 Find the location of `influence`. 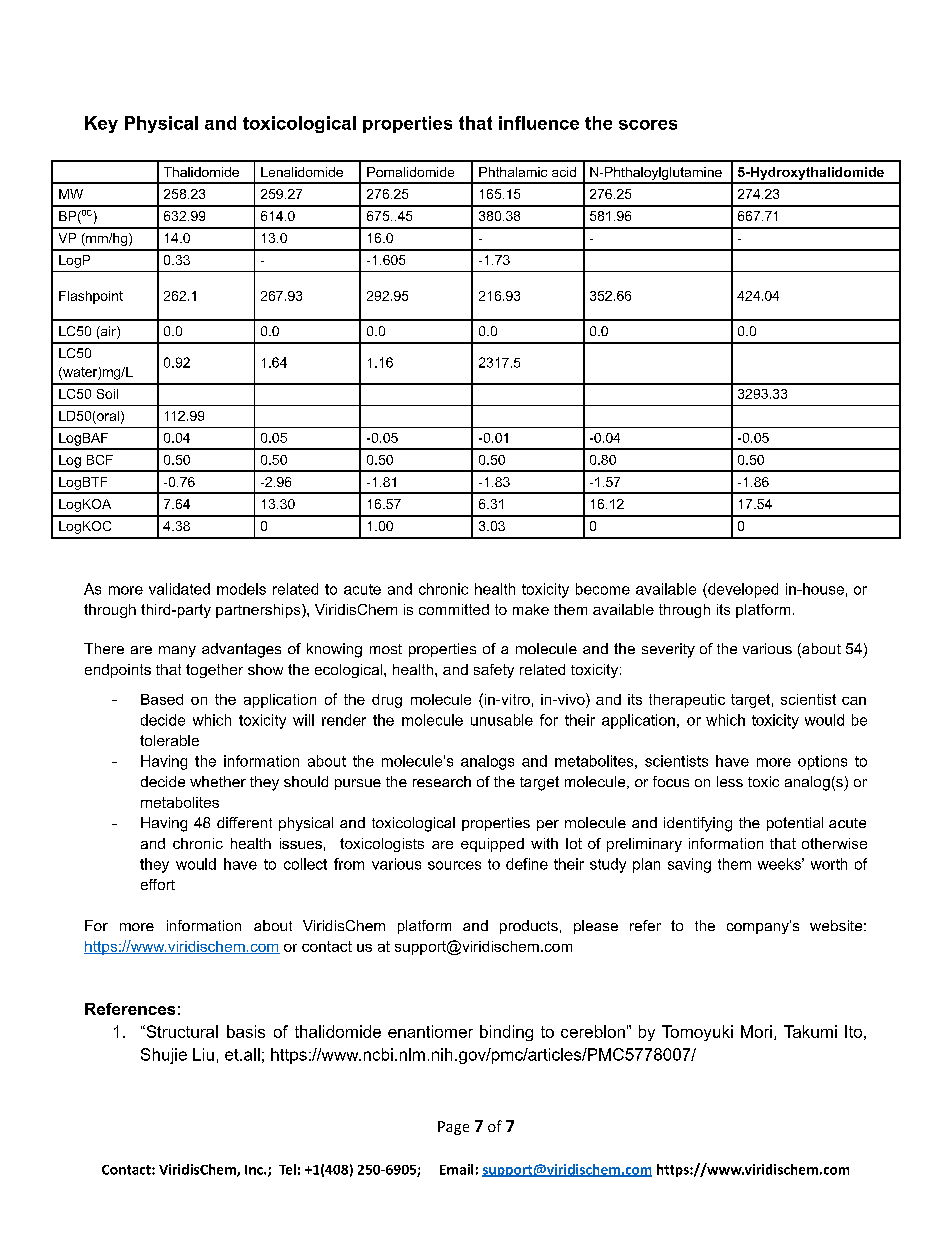

influence is located at coordinates (539, 123).
